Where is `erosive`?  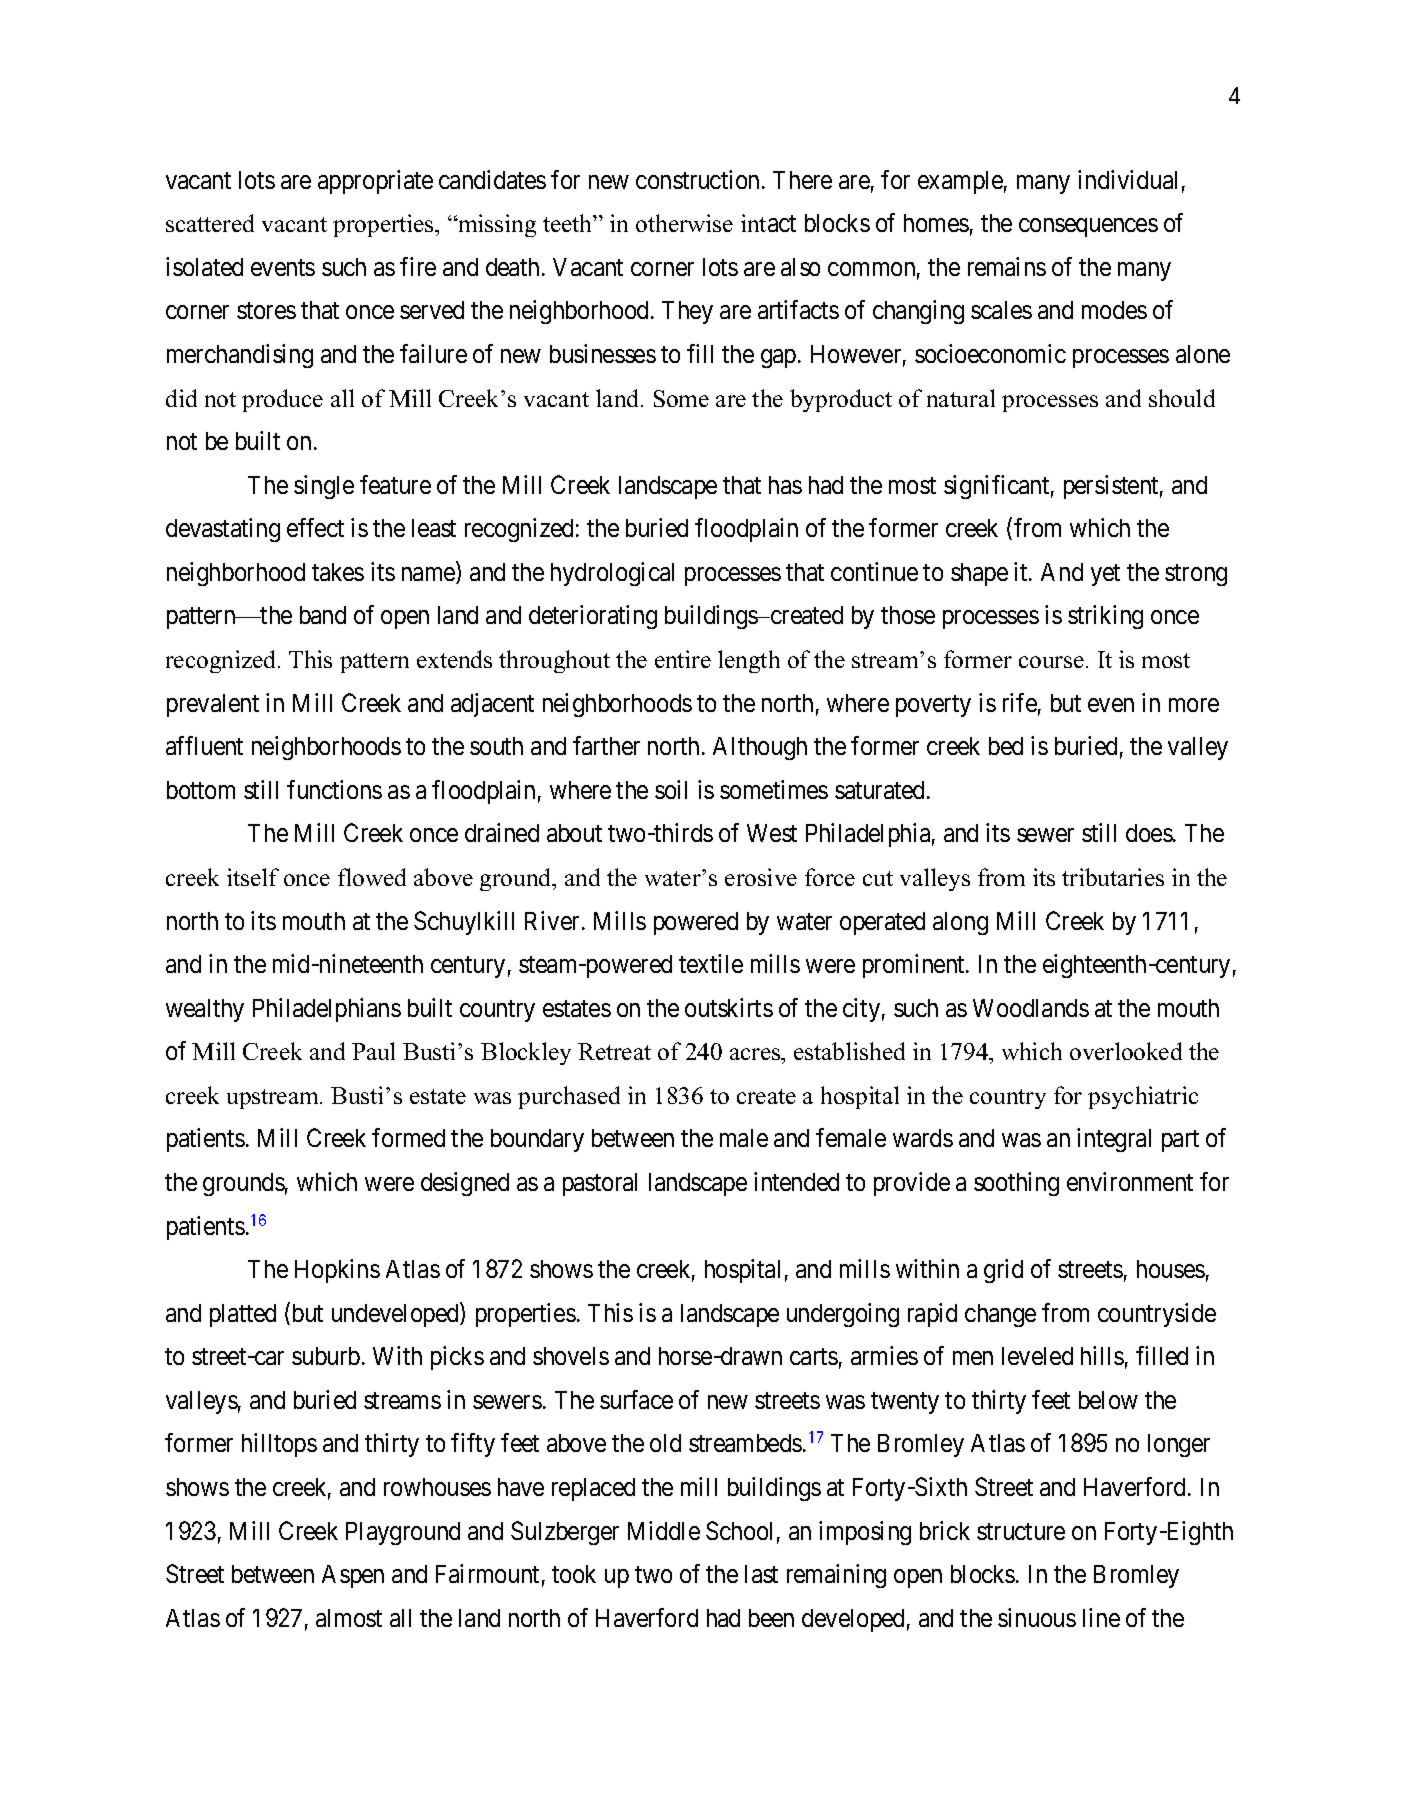
erosive is located at coordinates (761, 877).
